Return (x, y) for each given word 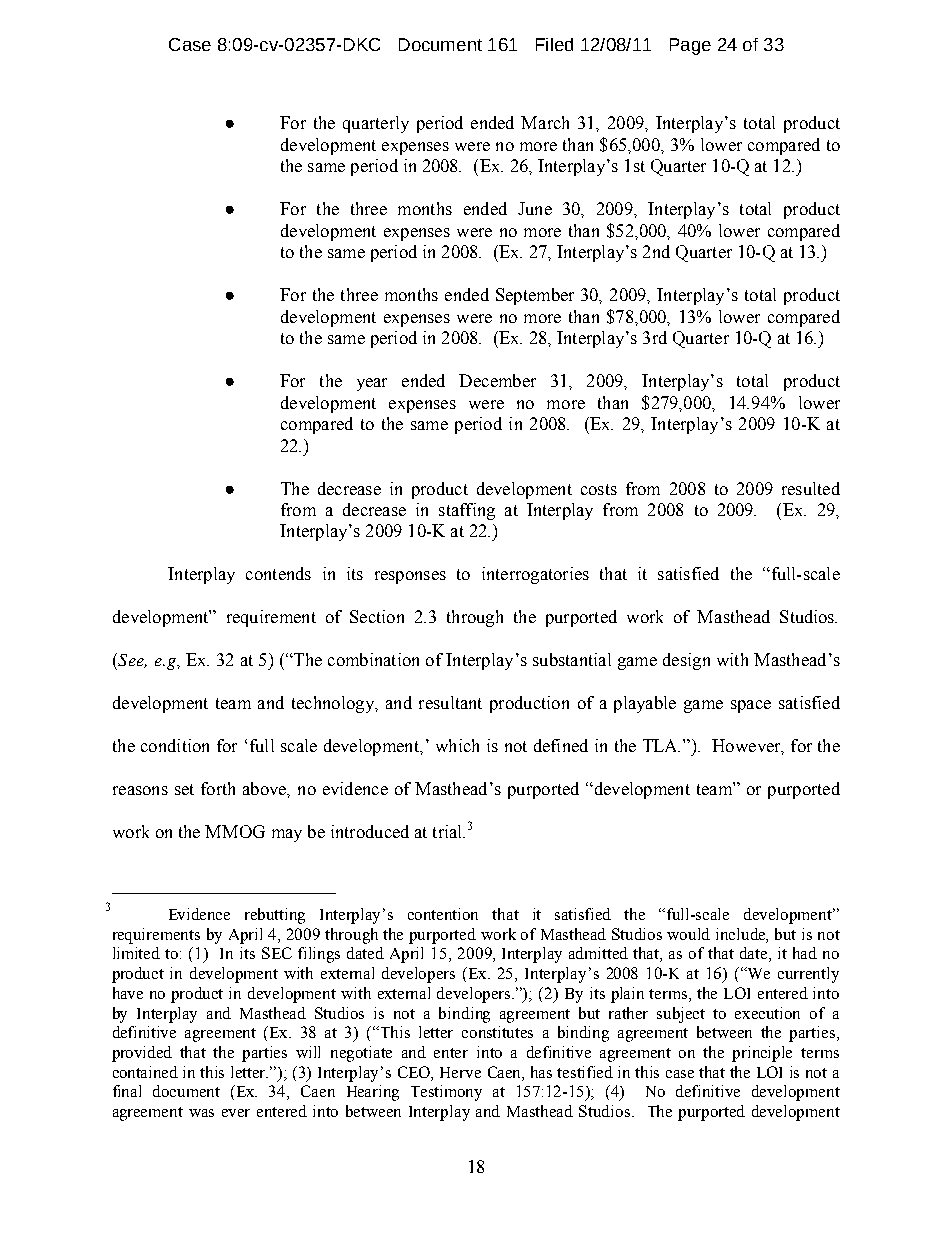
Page (690, 46)
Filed (554, 44)
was (201, 1113)
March (545, 122)
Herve (460, 1072)
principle (762, 1054)
